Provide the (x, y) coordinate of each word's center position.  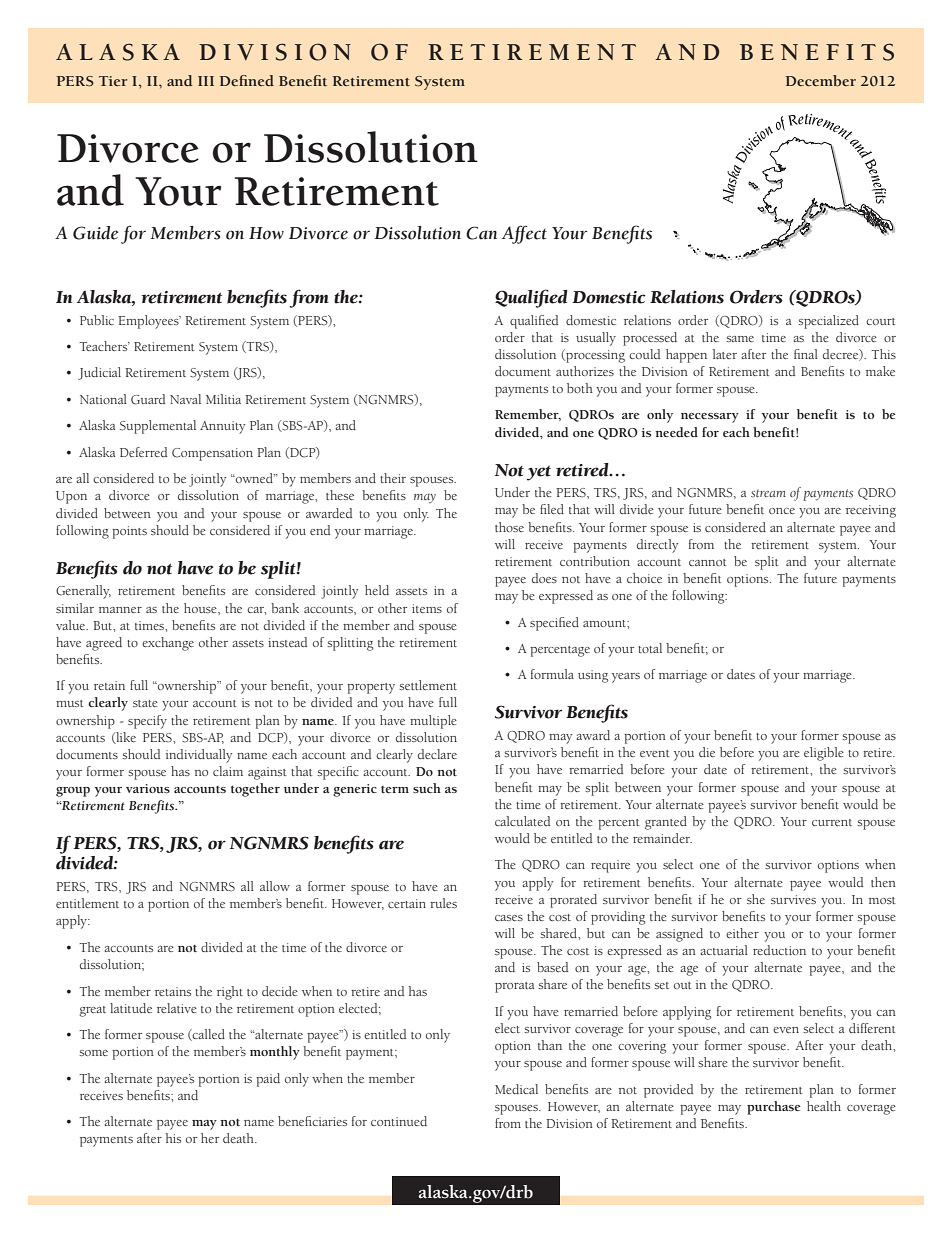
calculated (523, 821)
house (201, 608)
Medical (516, 1089)
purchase (774, 1108)
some (93, 1053)
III (206, 81)
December (821, 80)
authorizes (585, 371)
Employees (149, 322)
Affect (524, 234)
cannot (708, 562)
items (427, 608)
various (148, 788)
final (806, 354)
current (832, 822)
